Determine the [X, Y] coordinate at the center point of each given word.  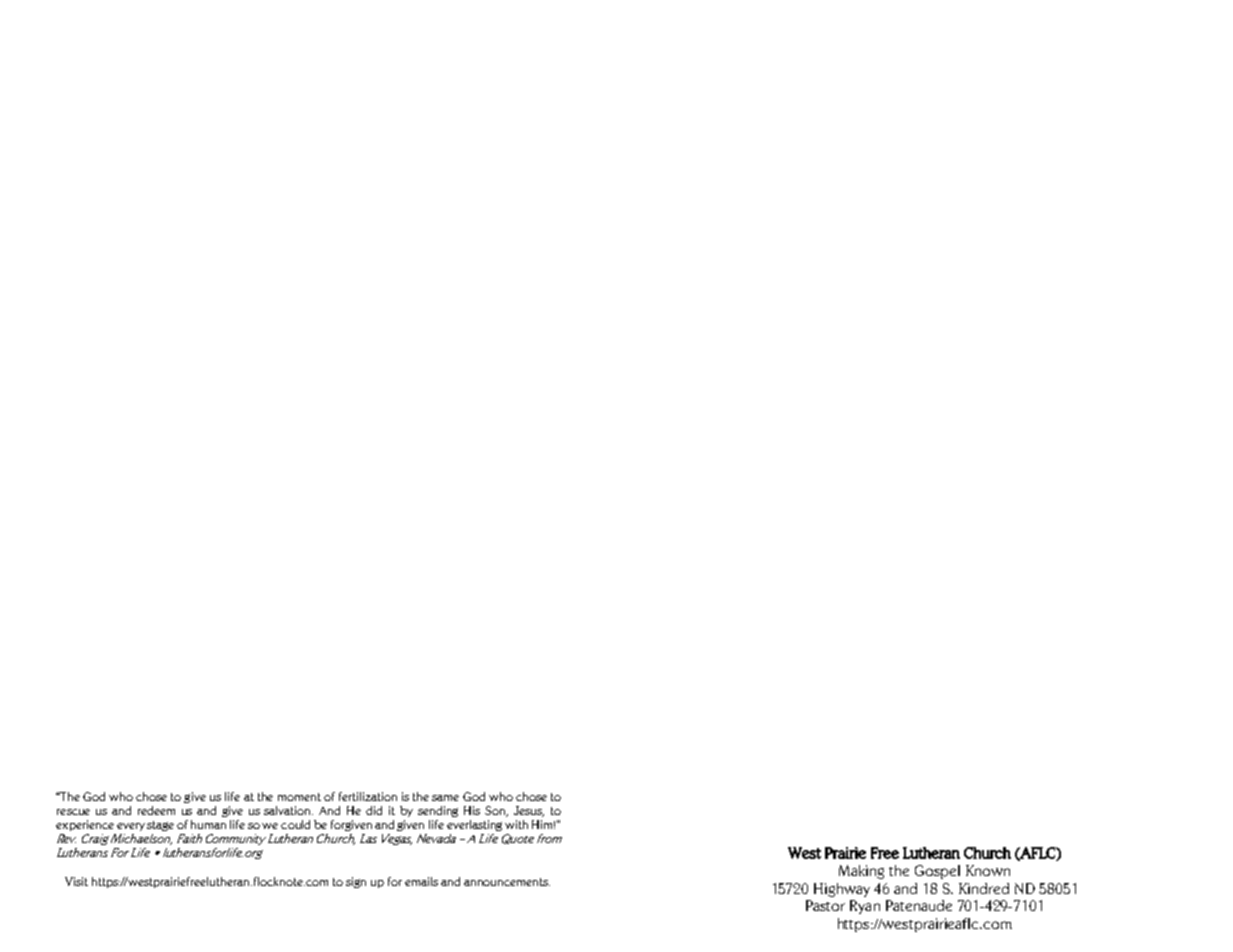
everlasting [474, 825]
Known [988, 870]
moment [299, 797]
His [472, 810]
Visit [76, 881]
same [445, 798]
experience [85, 825]
